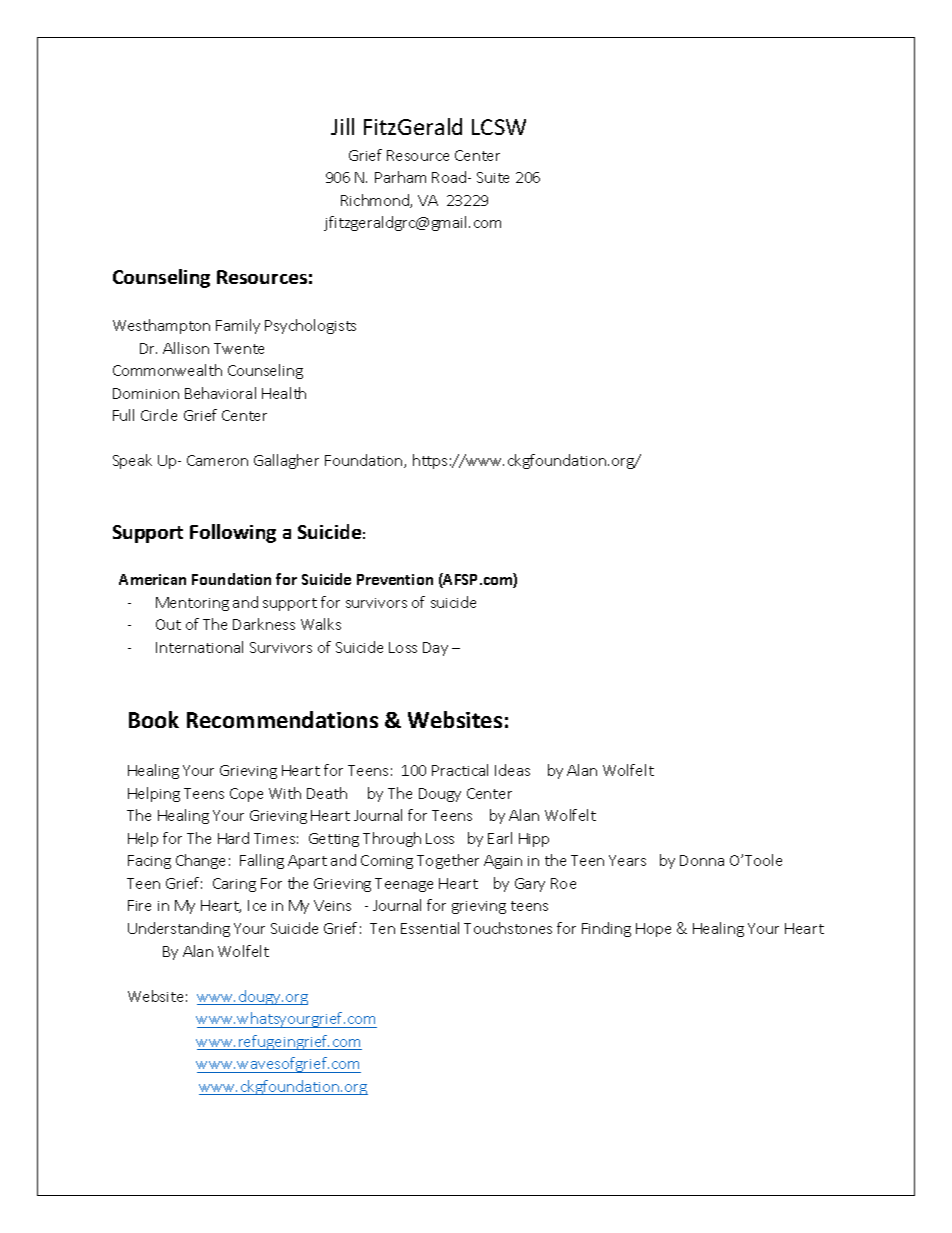 The height and width of the screenshot is (1233, 952). What do you see at coordinates (342, 126) in the screenshot?
I see `Jill` at bounding box center [342, 126].
